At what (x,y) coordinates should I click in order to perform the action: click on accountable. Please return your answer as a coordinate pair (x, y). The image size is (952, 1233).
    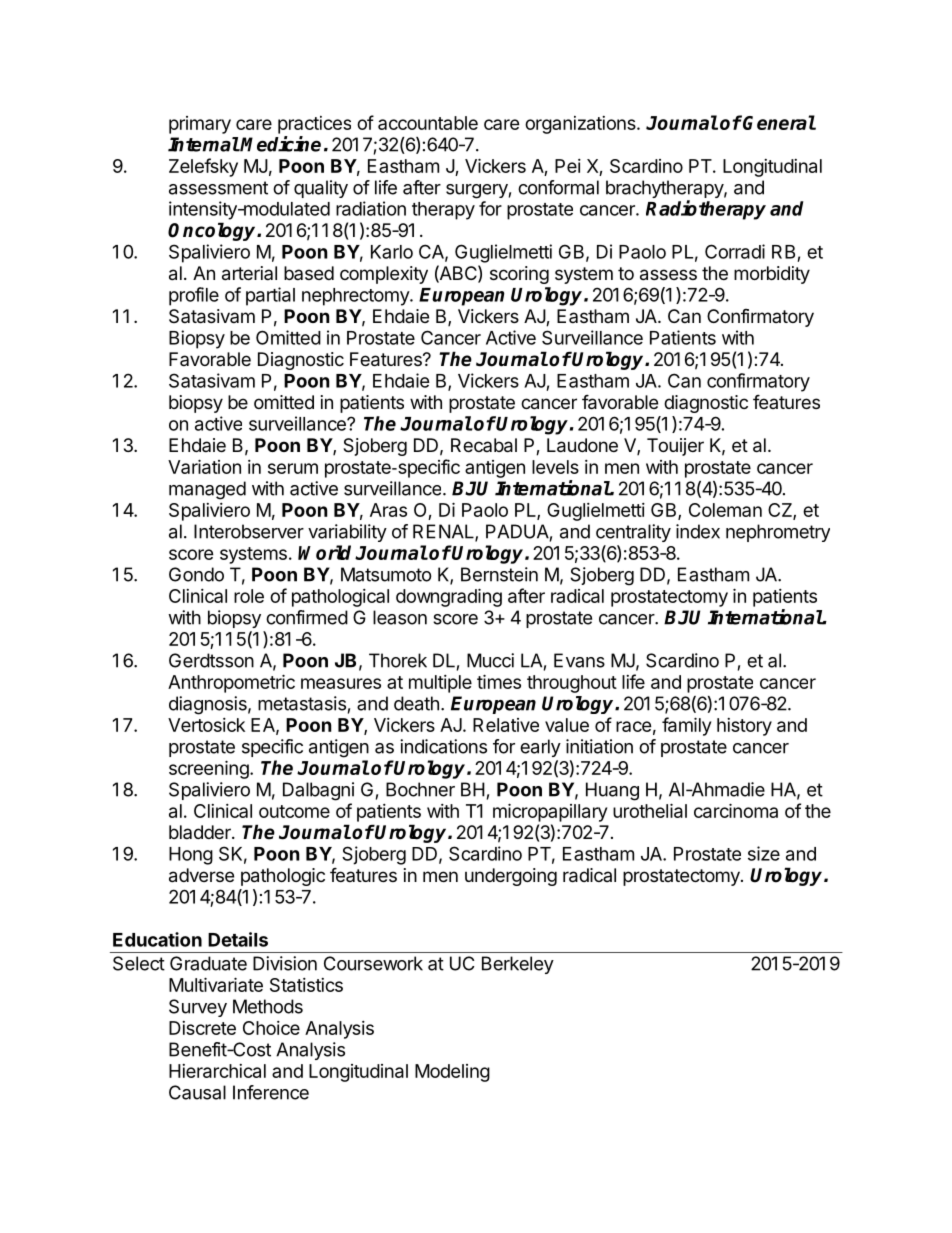
    Looking at the image, I should click on (428, 123).
